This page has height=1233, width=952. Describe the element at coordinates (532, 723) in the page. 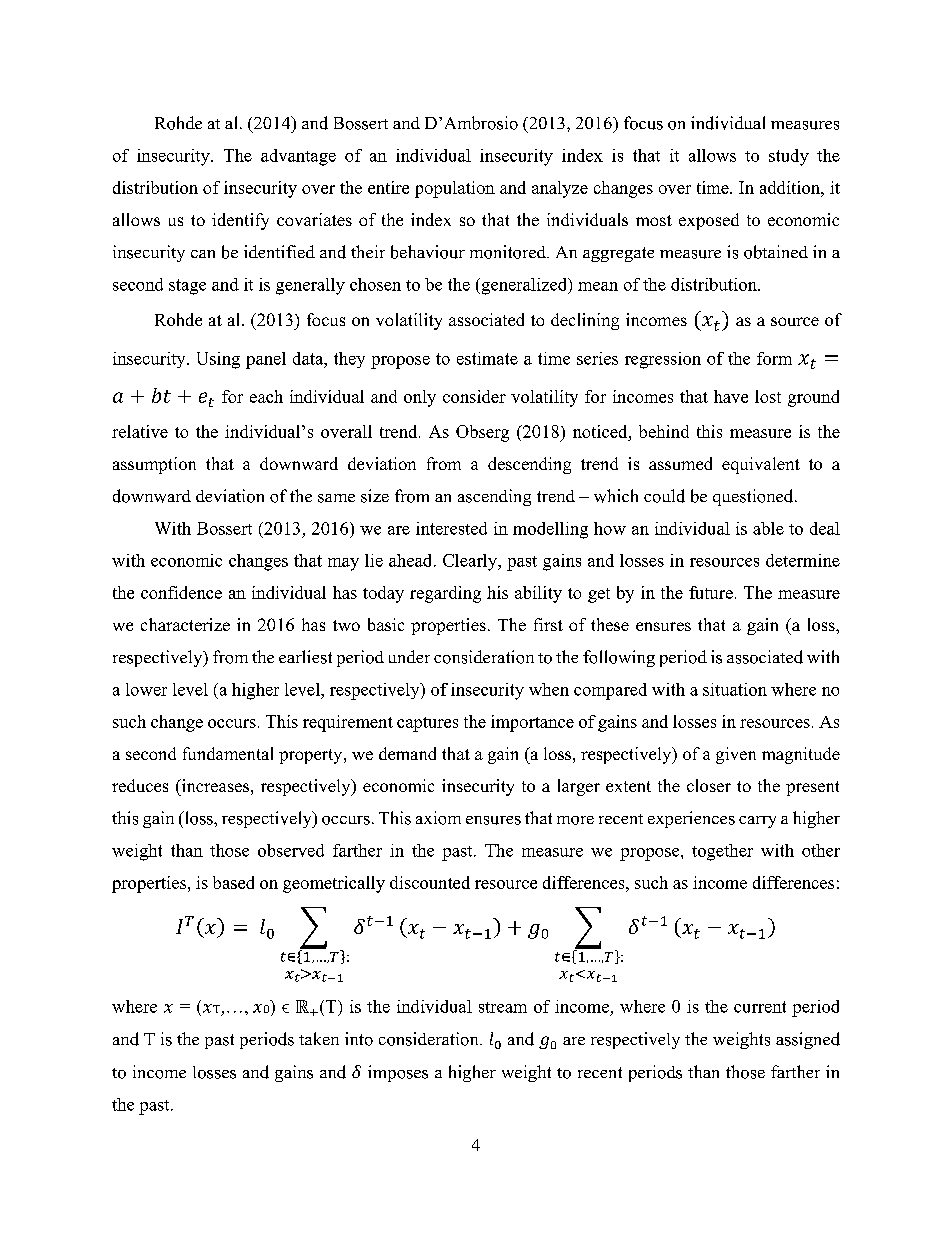

I see `importance` at that location.
